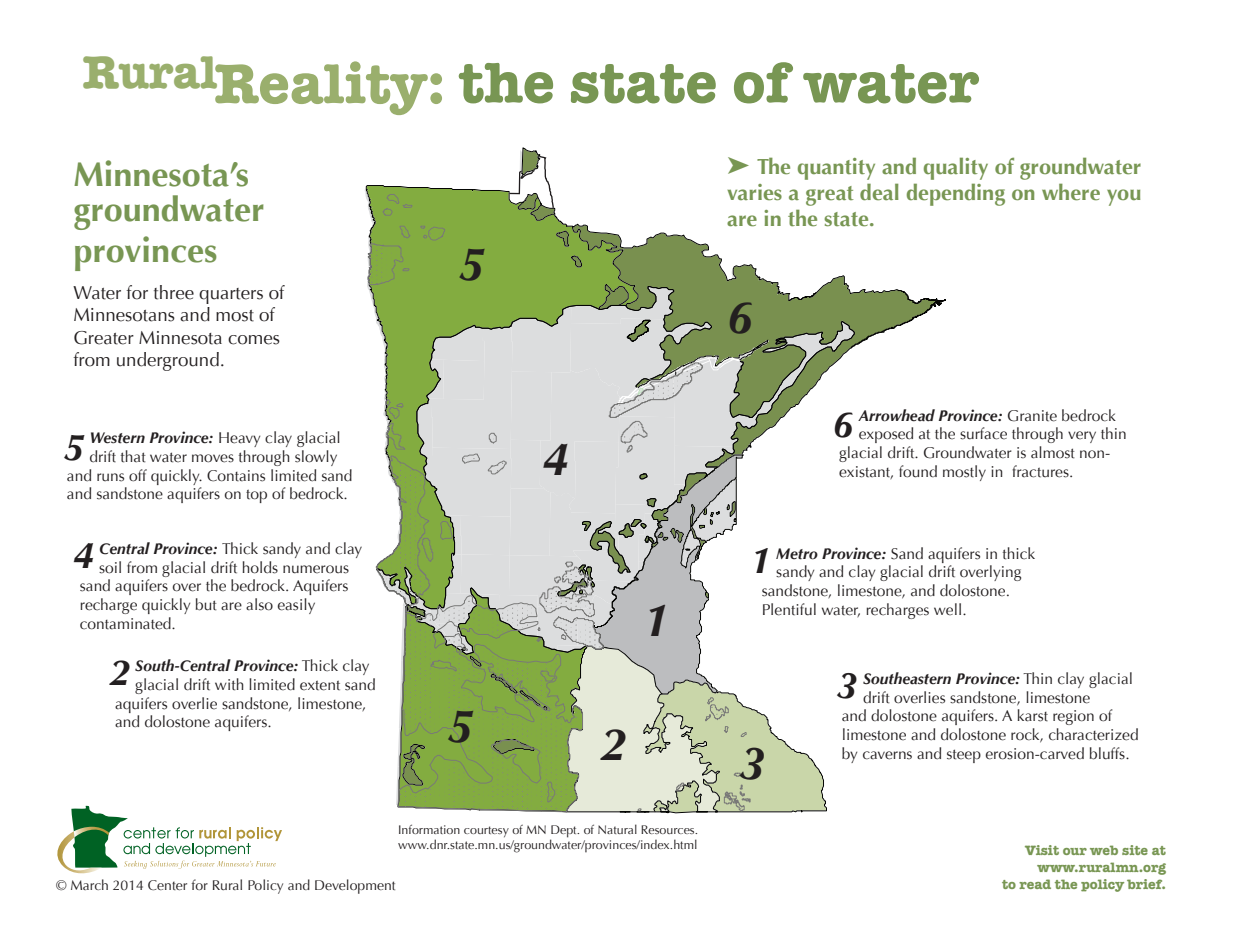  I want to click on where, so click(1071, 192).
